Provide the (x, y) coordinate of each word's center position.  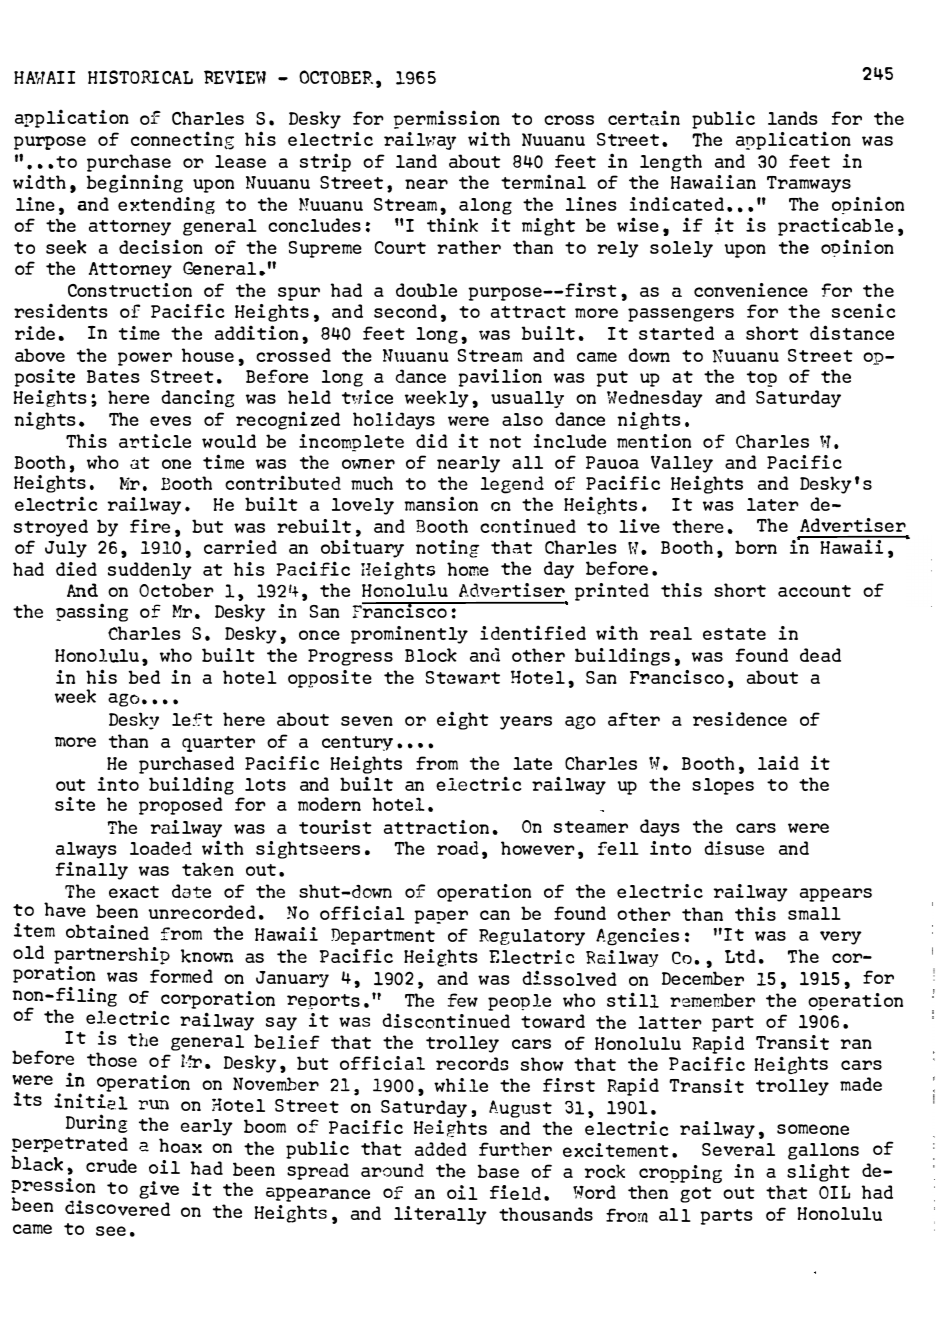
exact (134, 892)
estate (734, 634)
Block (431, 655)
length (671, 163)
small (814, 913)
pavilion (500, 378)
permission (447, 119)
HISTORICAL (140, 77)
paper (441, 917)
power (145, 359)
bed (144, 677)
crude (111, 1166)
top (762, 379)
